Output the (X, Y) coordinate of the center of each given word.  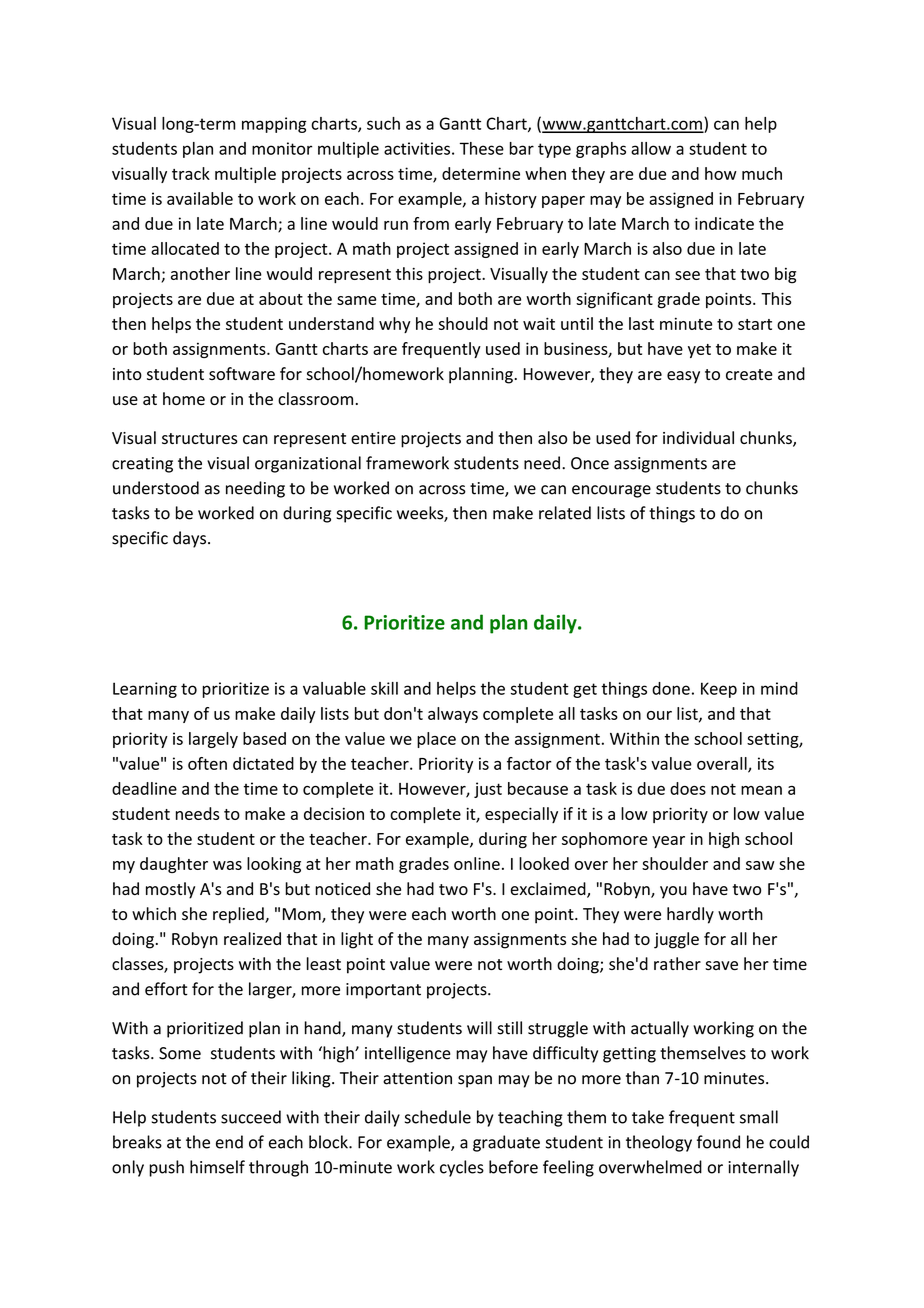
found (718, 1142)
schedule (438, 1117)
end (229, 1142)
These (482, 148)
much (762, 173)
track (191, 173)
